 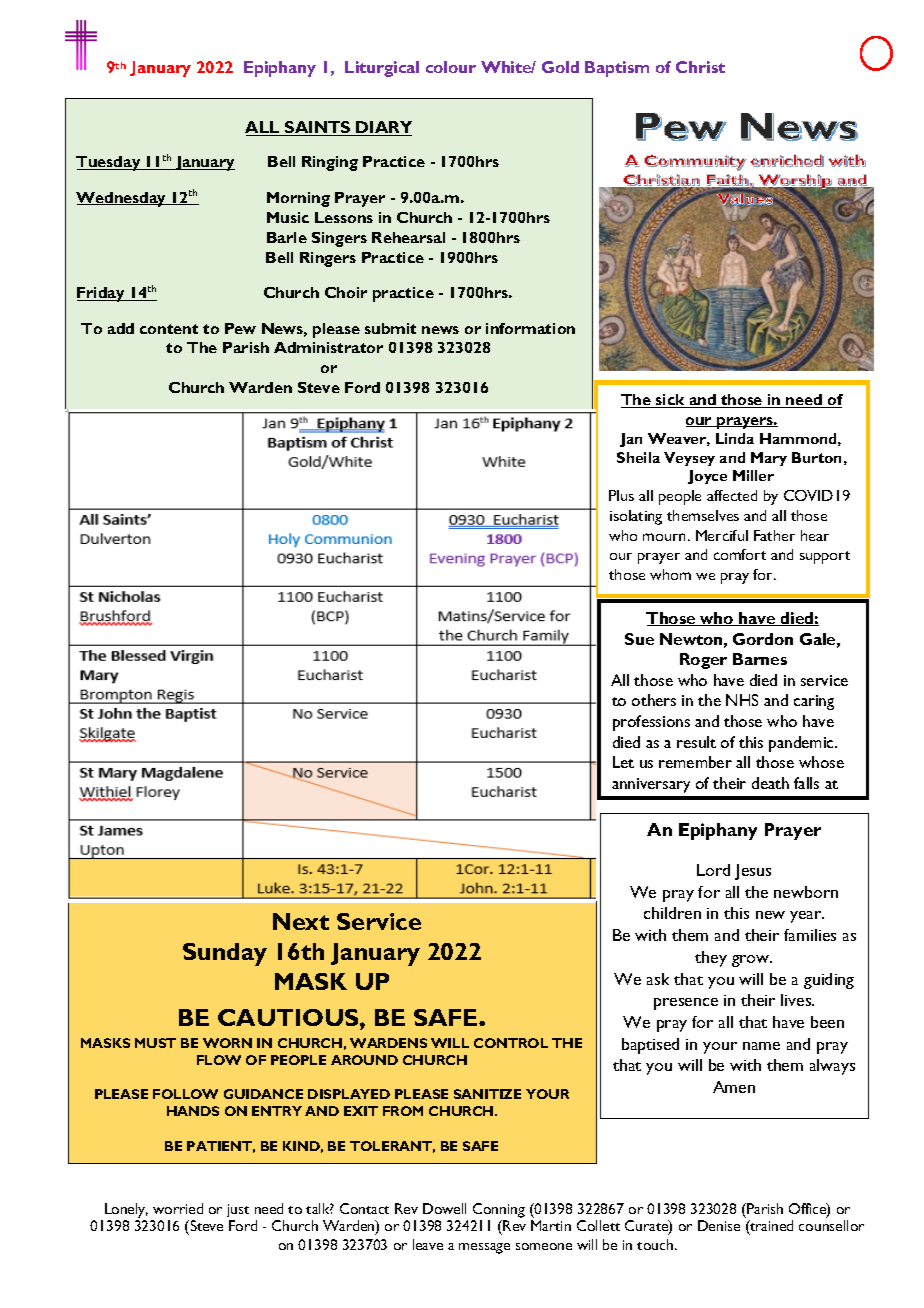 What do you see at coordinates (753, 475) in the screenshot?
I see `Miller` at bounding box center [753, 475].
